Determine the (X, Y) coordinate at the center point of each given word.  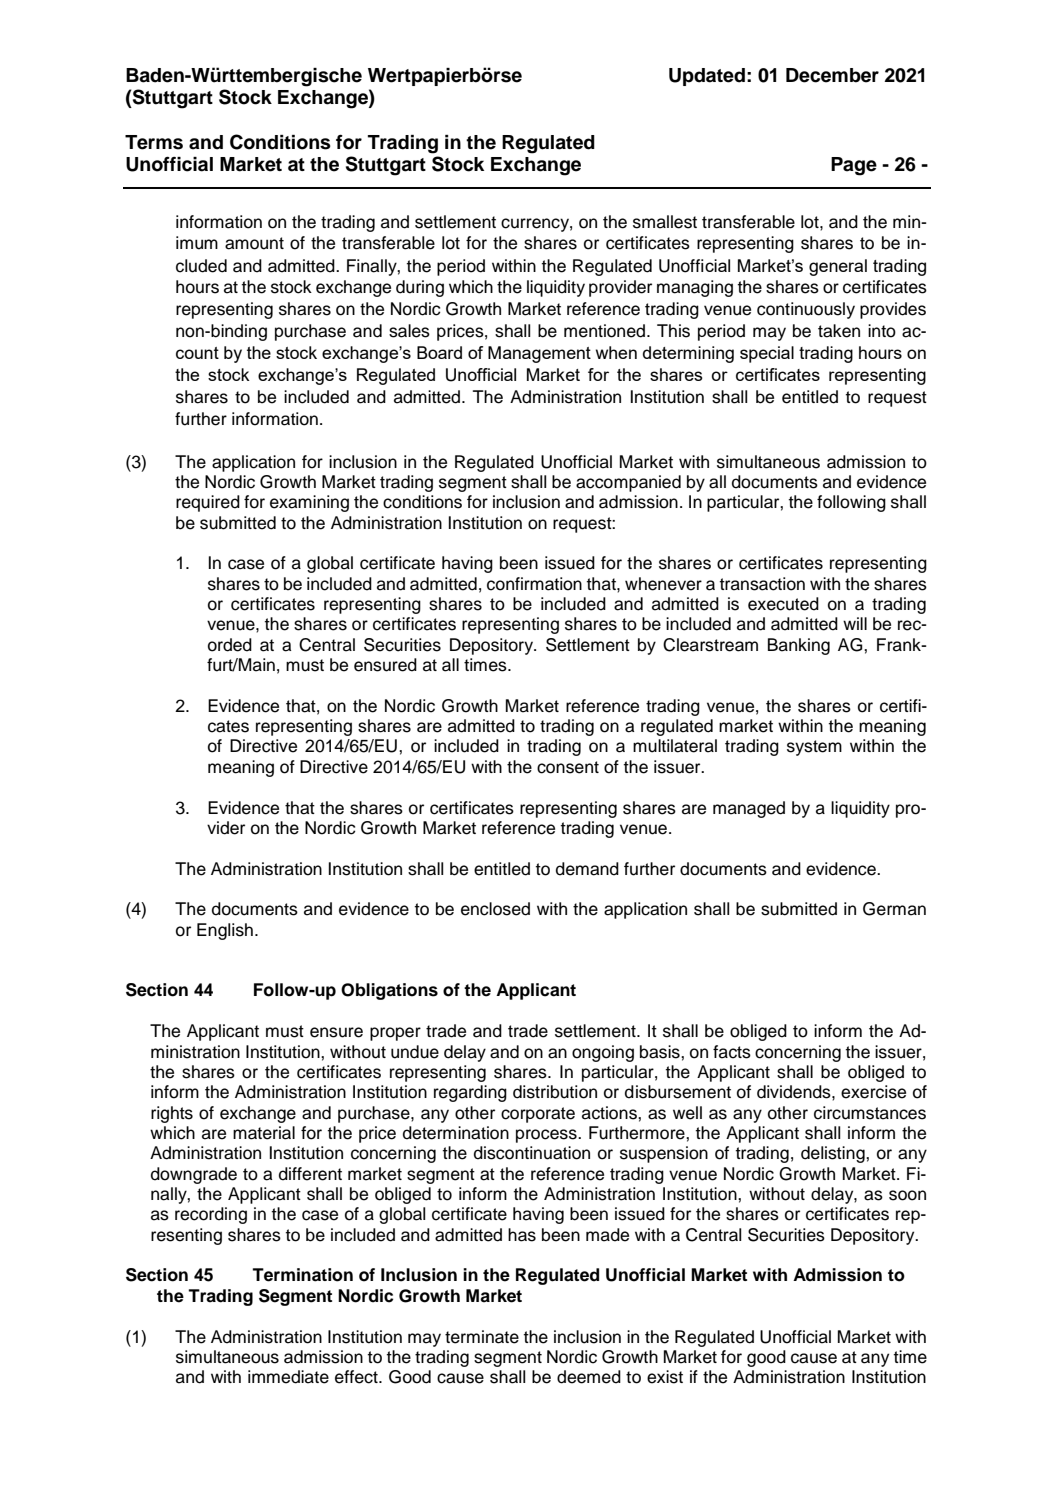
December (832, 75)
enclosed (495, 909)
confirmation (534, 584)
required (208, 503)
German (894, 909)
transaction (762, 584)
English (225, 931)
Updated (707, 77)
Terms (154, 142)
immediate (288, 1377)
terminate (482, 1337)
